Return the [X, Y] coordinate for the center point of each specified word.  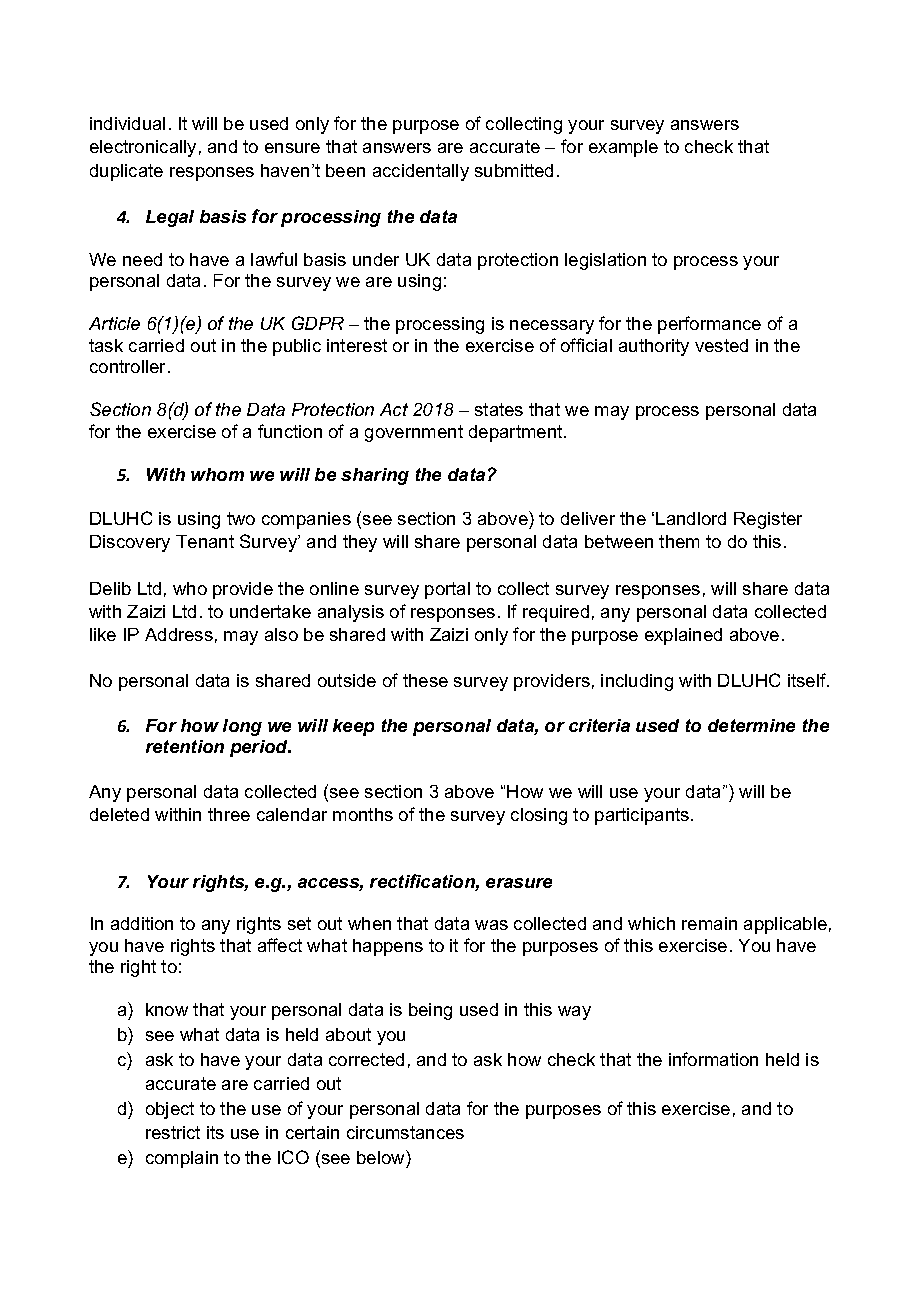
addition [142, 923]
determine [751, 725]
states [499, 409]
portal [447, 590]
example [623, 148]
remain [709, 923]
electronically [143, 148]
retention [185, 746]
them [679, 541]
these [425, 680]
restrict [173, 1132]
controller [129, 366]
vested [721, 345]
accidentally [421, 172]
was [491, 925]
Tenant [205, 541]
